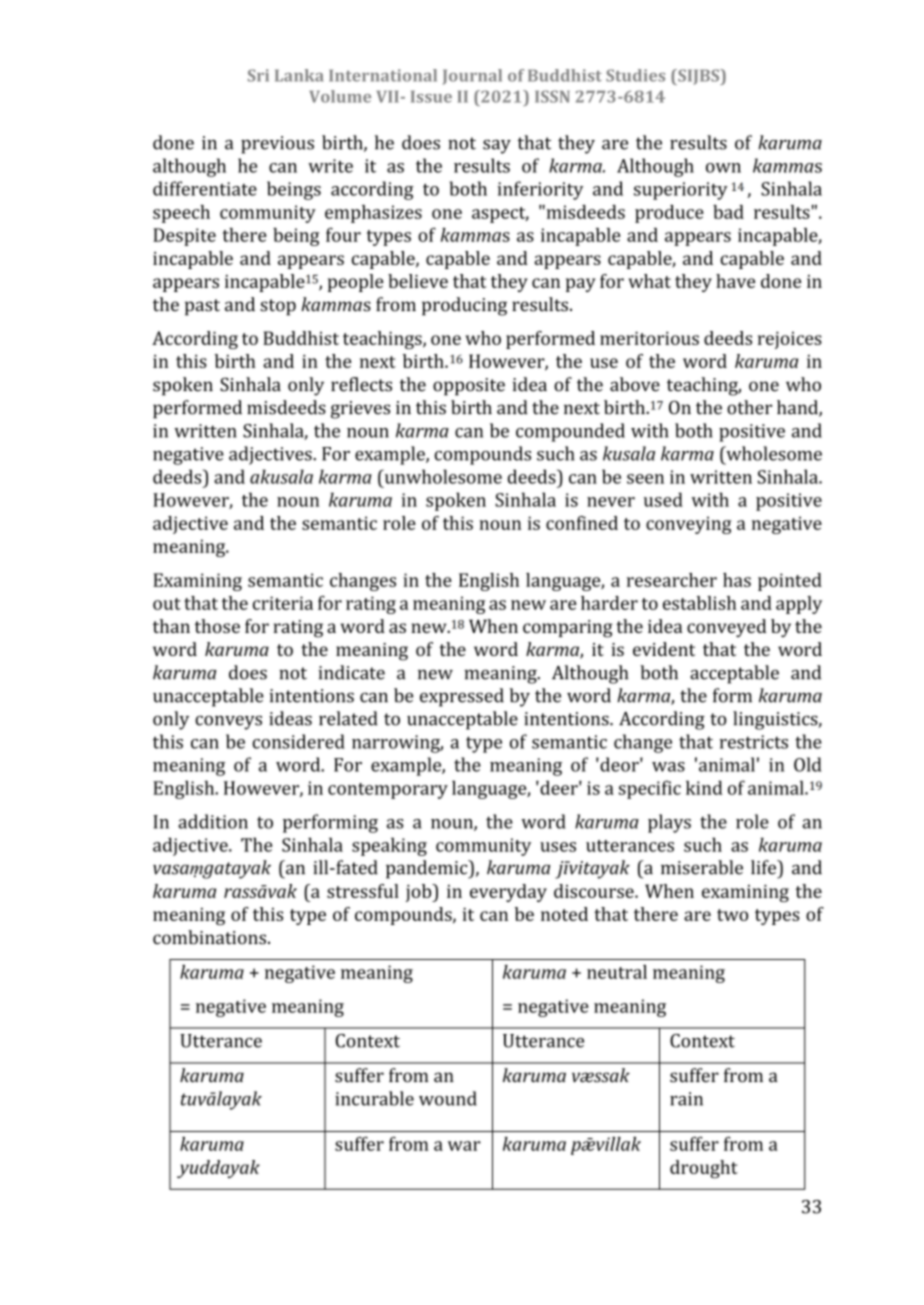 The height and width of the page is (1305, 924). Describe the element at coordinates (374, 1098) in the page. I see `incurable` at that location.
